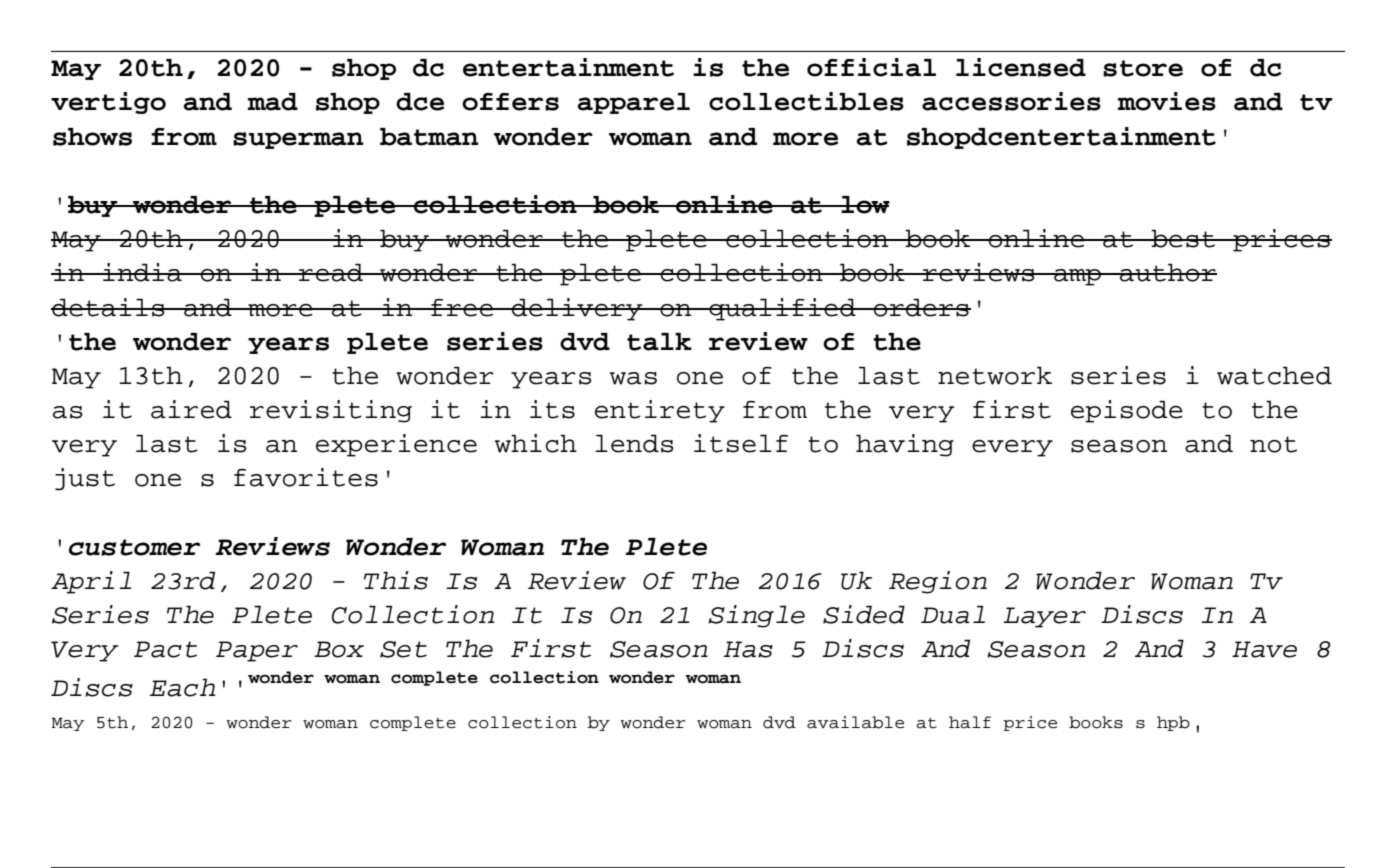 This image has width=1396, height=868. What do you see at coordinates (660, 411) in the image?
I see `entirety` at bounding box center [660, 411].
